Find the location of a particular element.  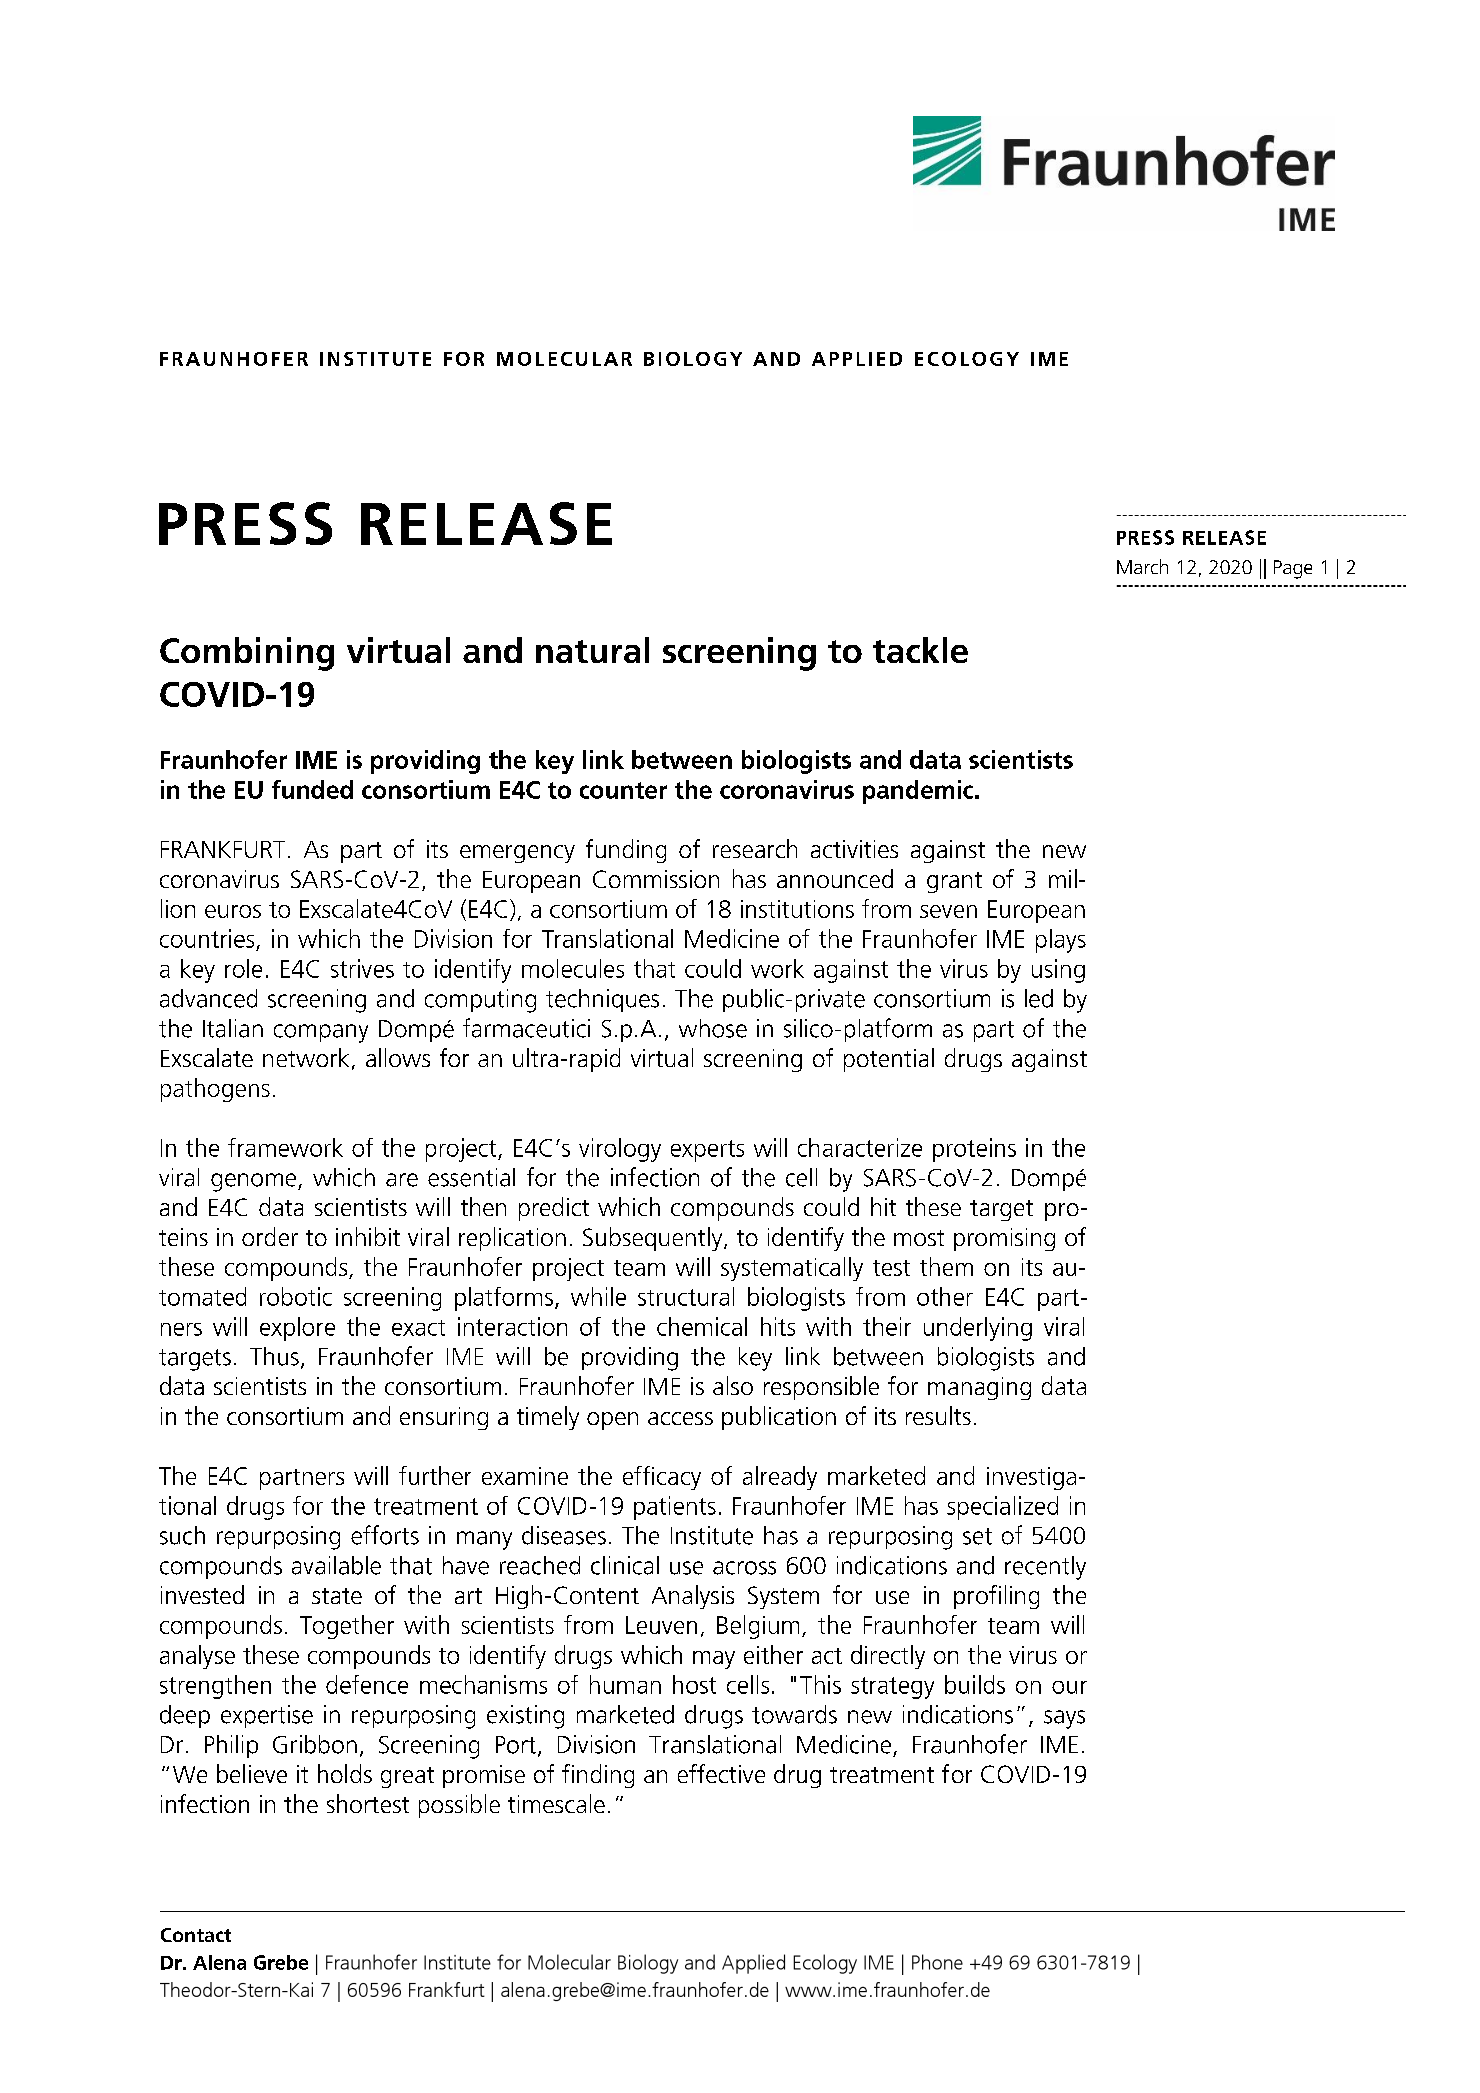

order is located at coordinates (270, 1236).
